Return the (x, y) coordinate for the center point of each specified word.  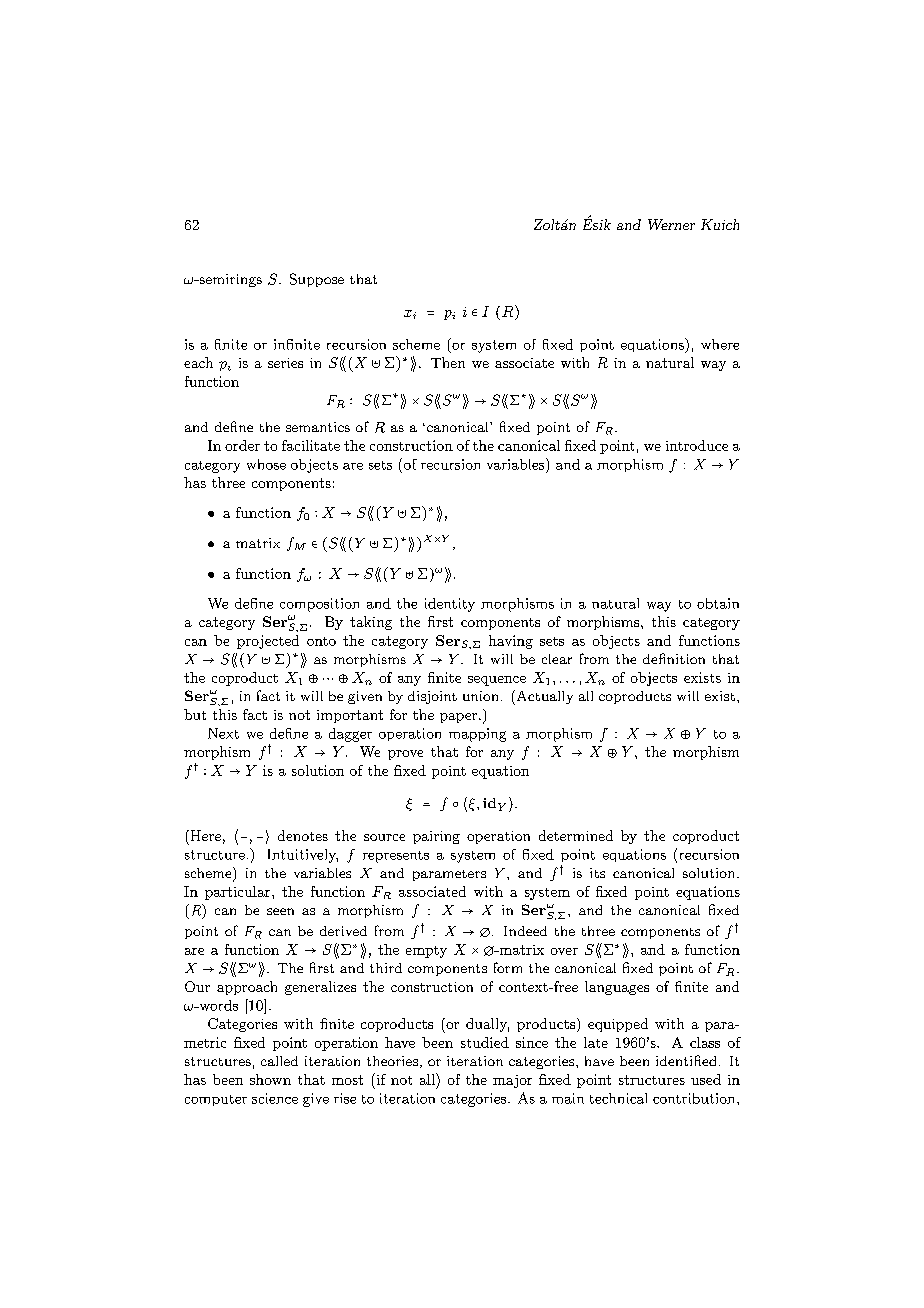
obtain (718, 603)
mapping (477, 735)
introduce (697, 445)
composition (319, 605)
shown (270, 1079)
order (242, 445)
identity (450, 605)
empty (426, 952)
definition (674, 658)
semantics (318, 427)
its (597, 873)
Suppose (317, 280)
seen (280, 911)
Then (448, 362)
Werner (671, 224)
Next (223, 733)
